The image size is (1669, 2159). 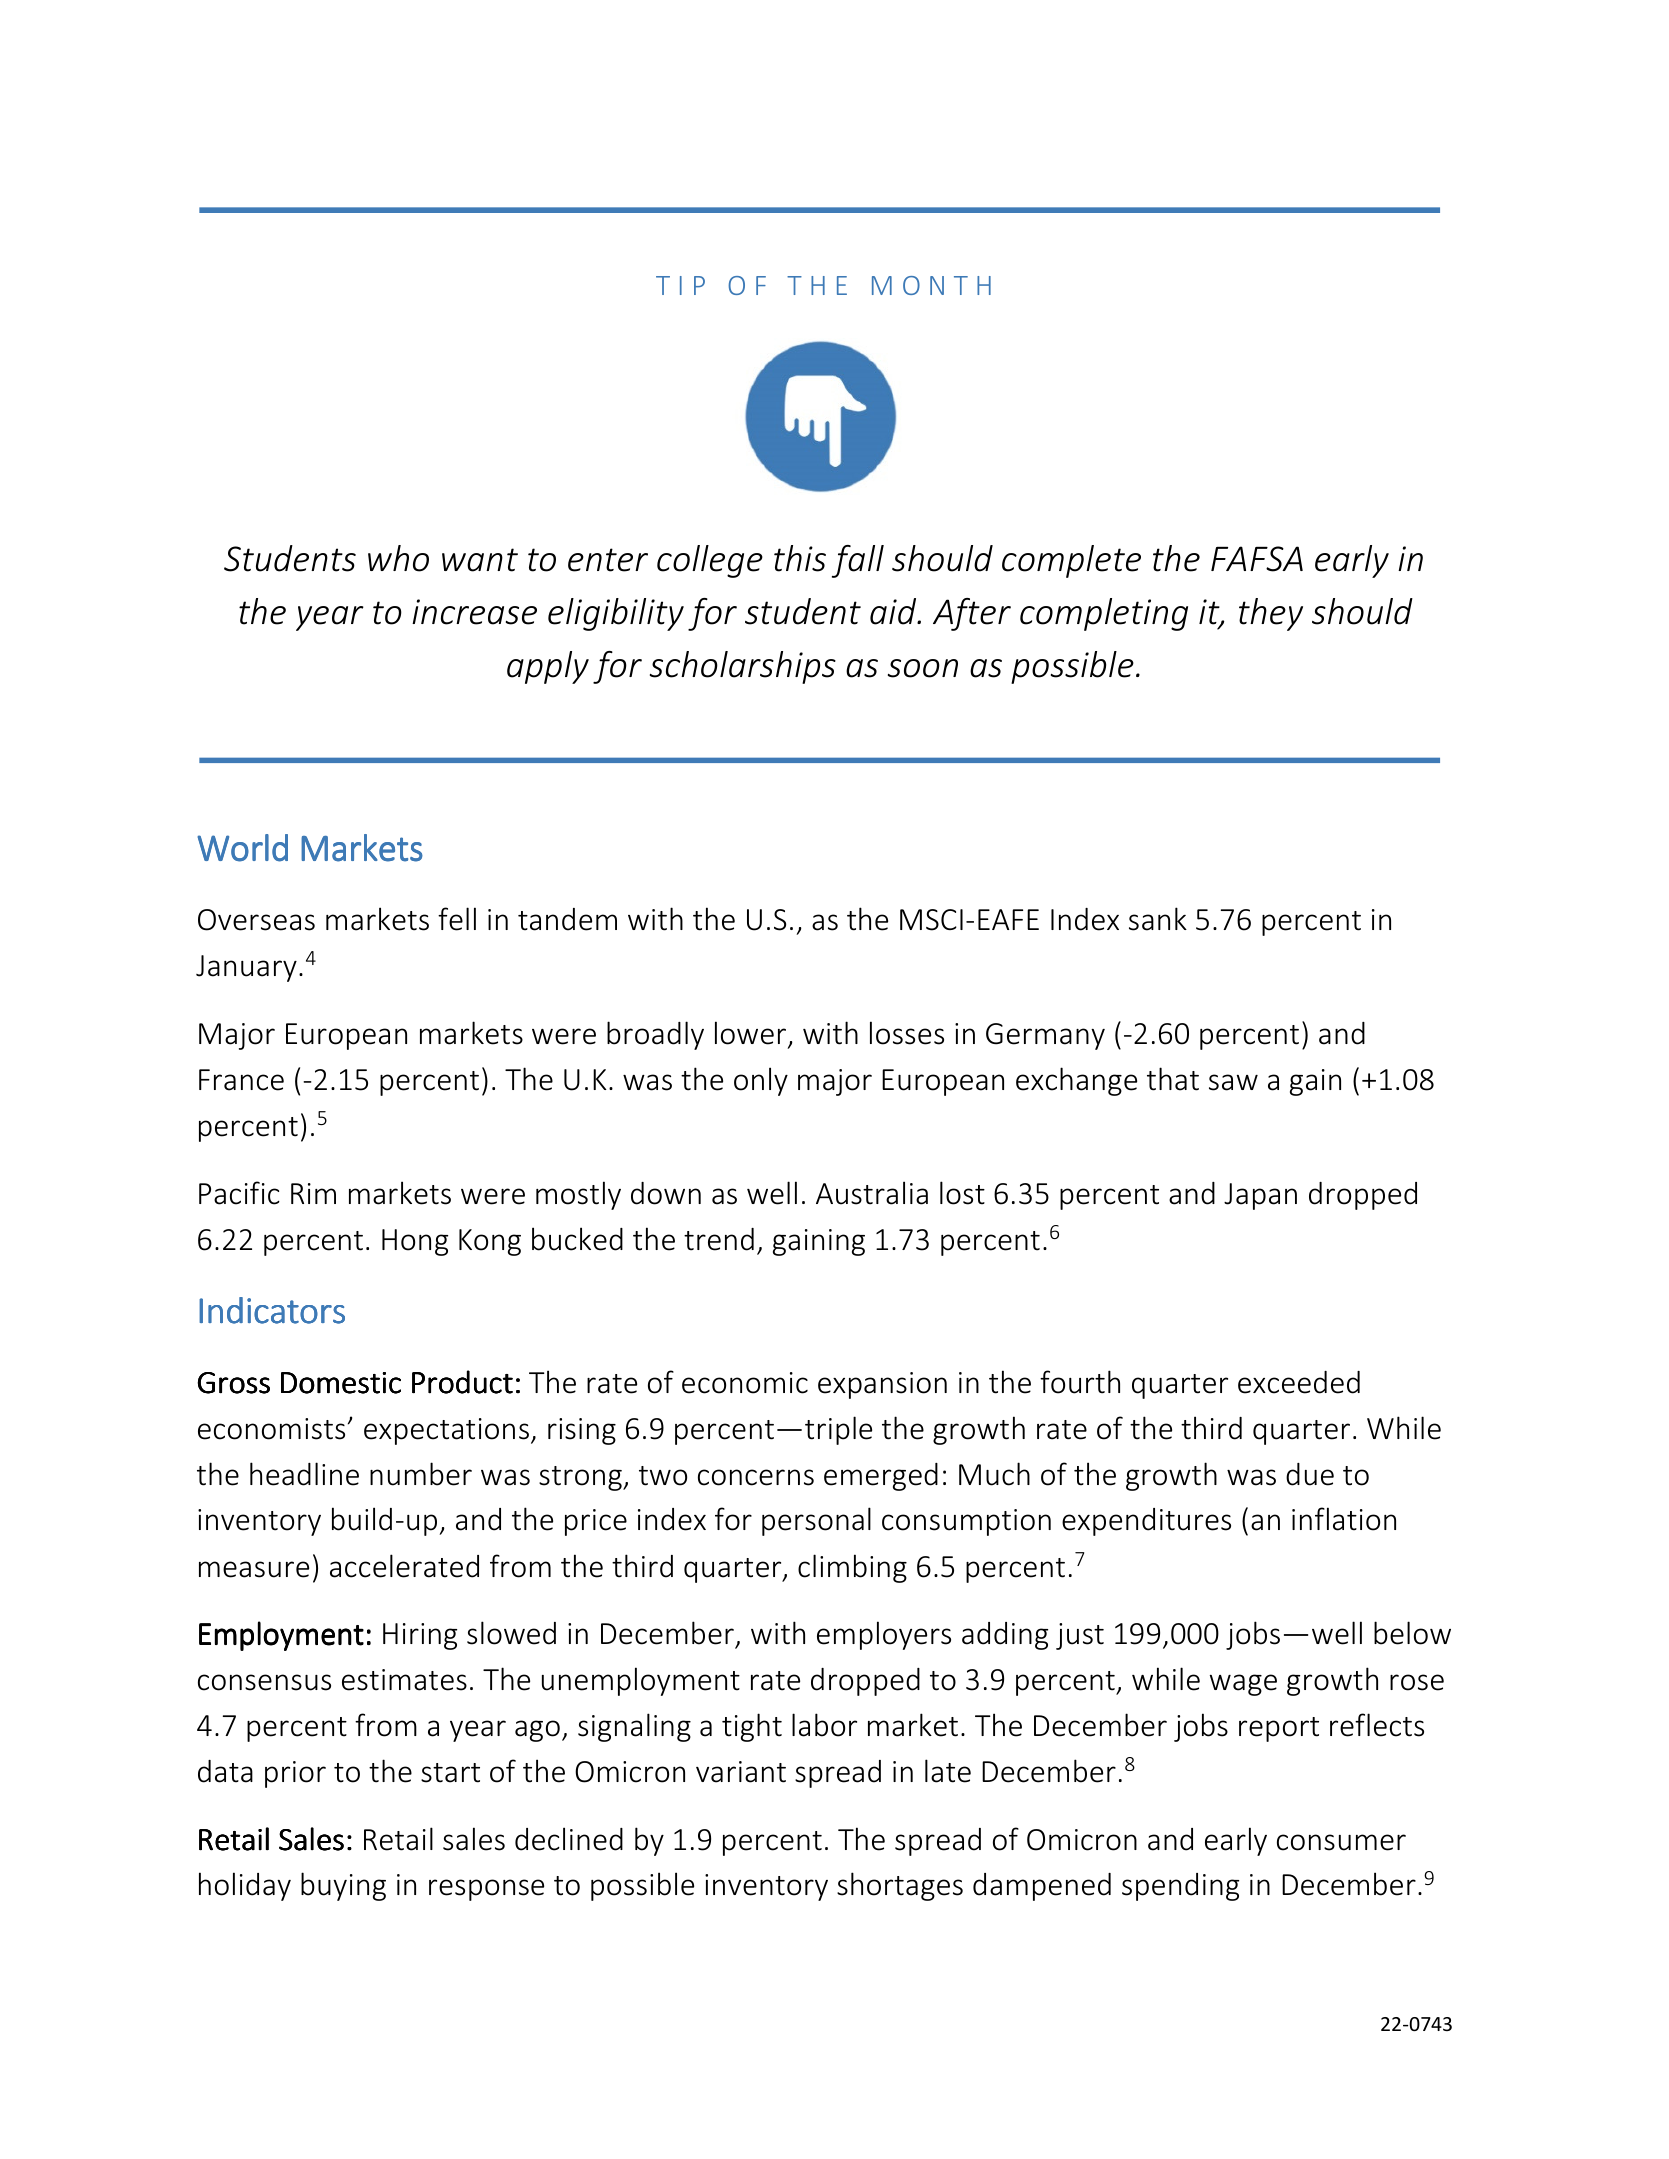 What do you see at coordinates (398, 558) in the screenshot?
I see `who` at bounding box center [398, 558].
